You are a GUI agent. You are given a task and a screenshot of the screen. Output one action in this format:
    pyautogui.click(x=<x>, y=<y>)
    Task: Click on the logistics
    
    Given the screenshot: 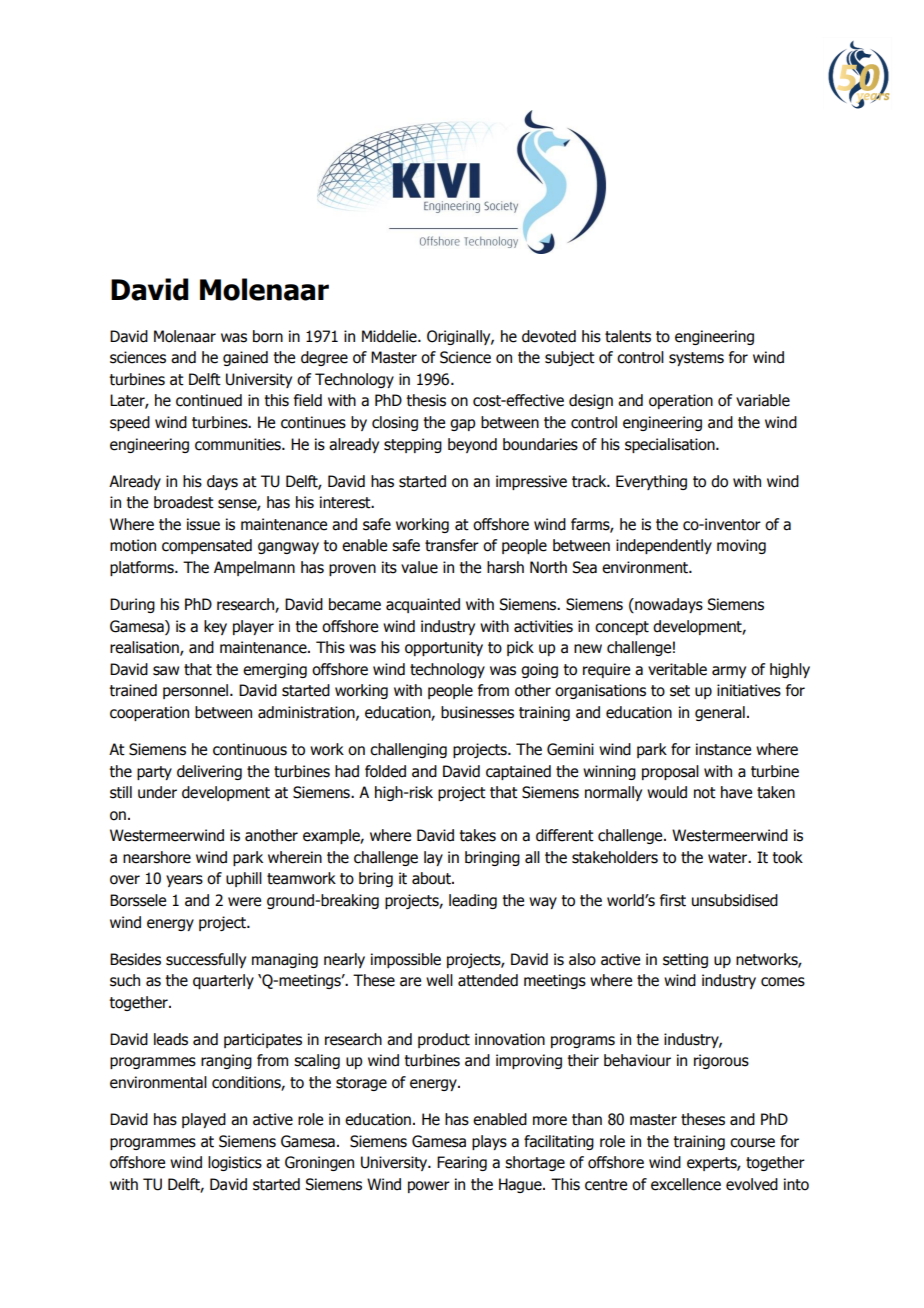 What is the action you would take?
    pyautogui.click(x=235, y=1163)
